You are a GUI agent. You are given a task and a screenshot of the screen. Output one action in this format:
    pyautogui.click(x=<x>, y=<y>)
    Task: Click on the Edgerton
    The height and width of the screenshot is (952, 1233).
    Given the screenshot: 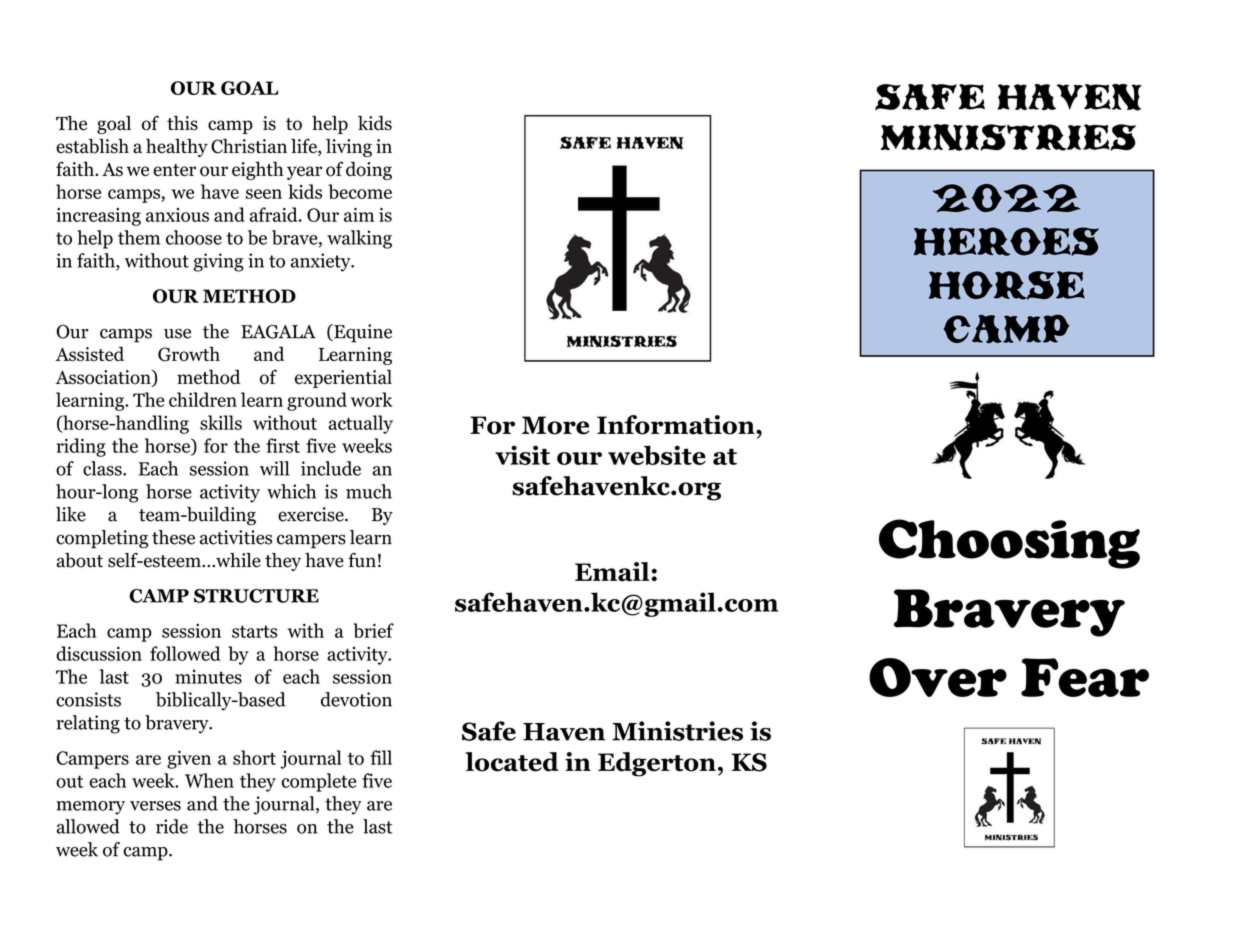 What is the action you would take?
    pyautogui.click(x=657, y=764)
